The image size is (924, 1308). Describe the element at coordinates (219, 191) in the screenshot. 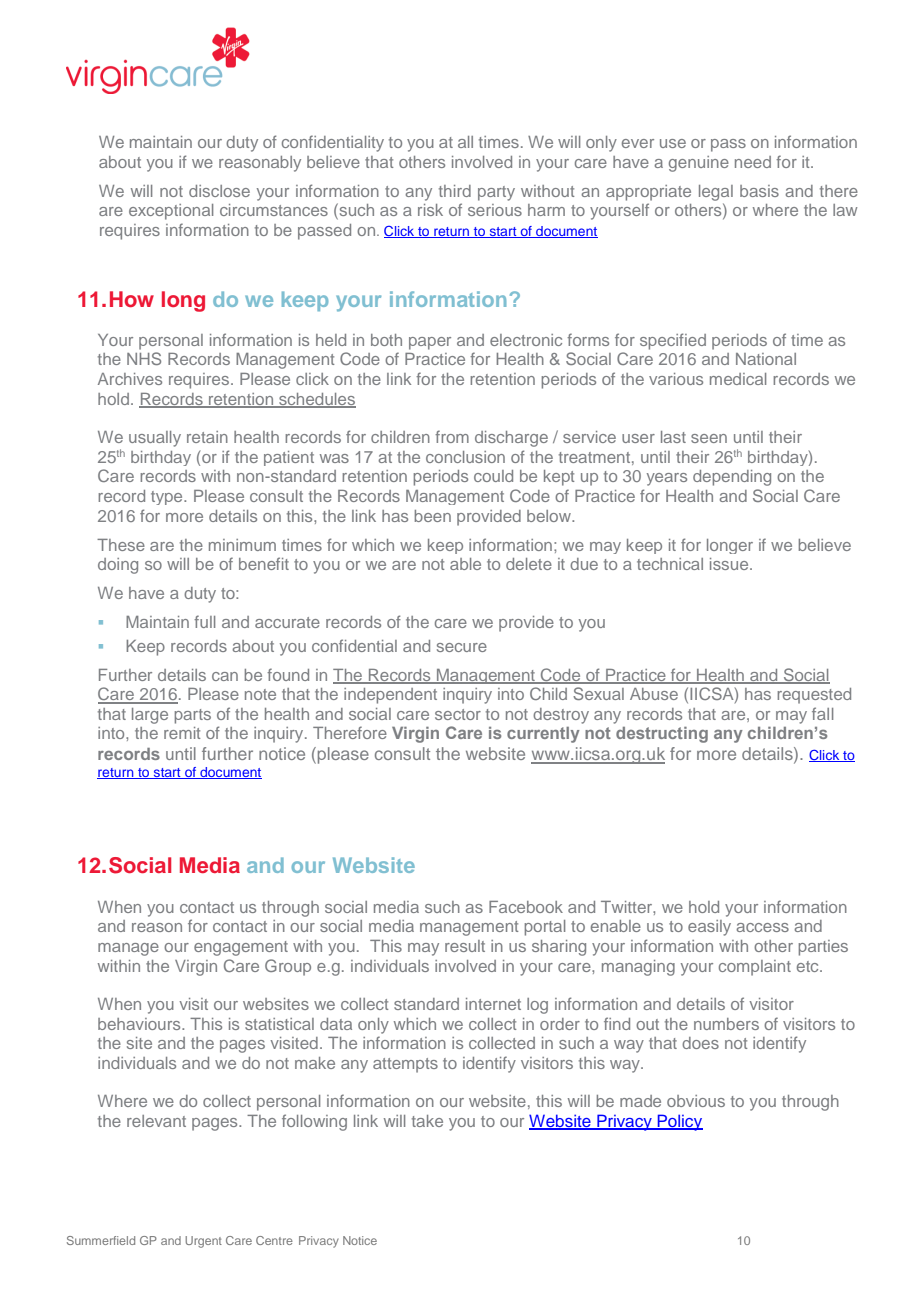

I see `disclose` at that location.
